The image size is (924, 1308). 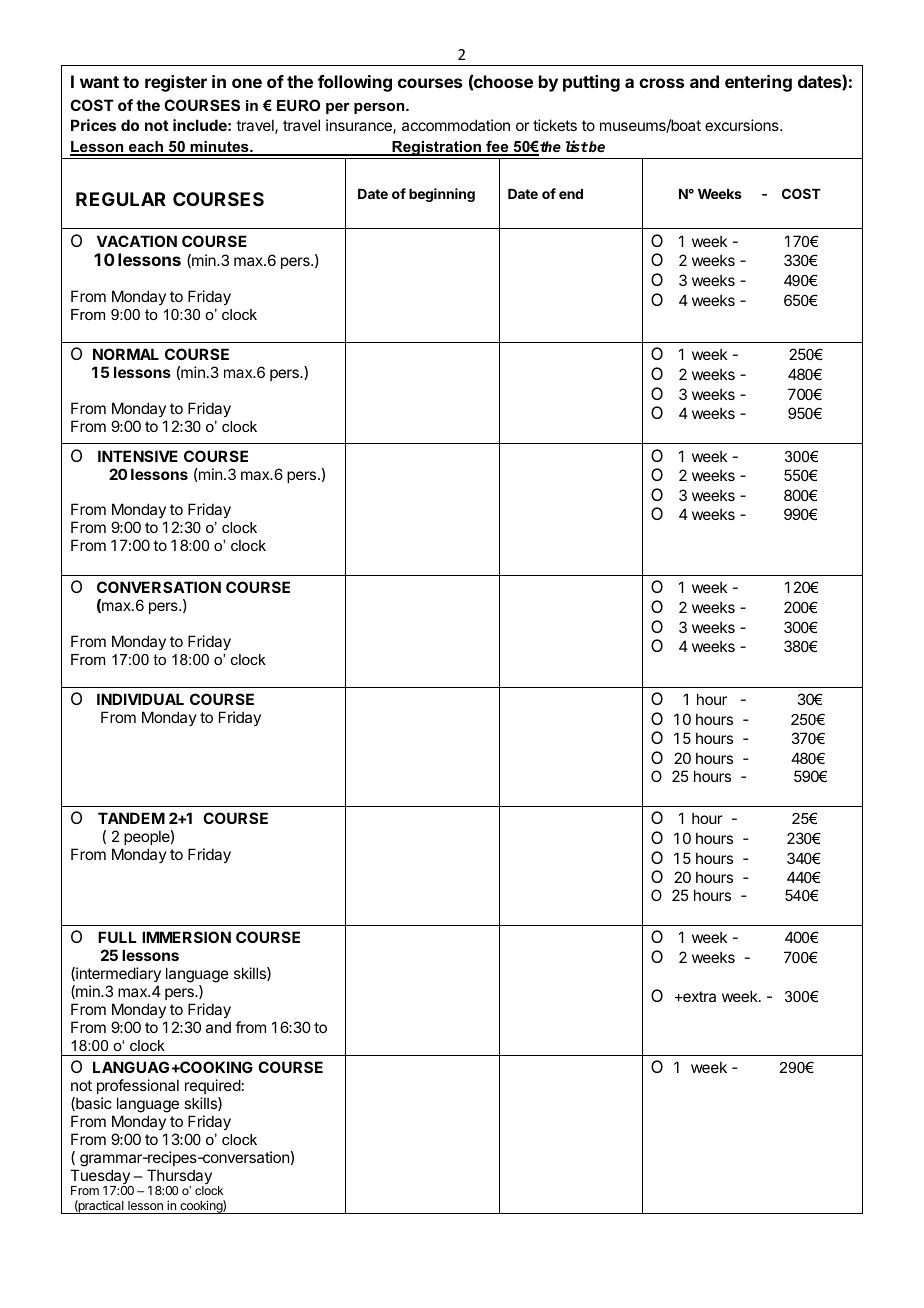 I want to click on INDIVIDUAL, so click(x=140, y=699).
